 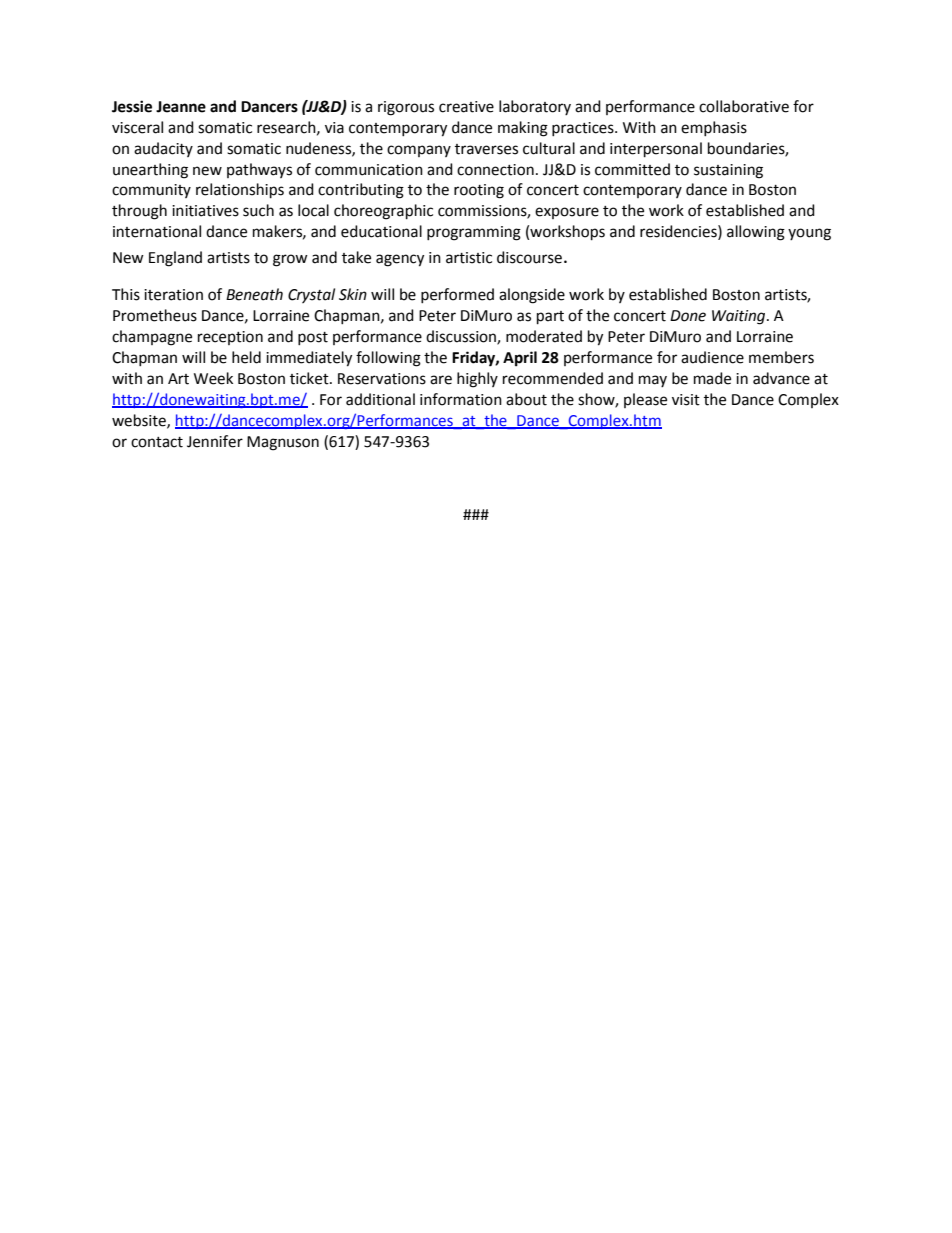 What do you see at coordinates (175, 259) in the document?
I see `England` at bounding box center [175, 259].
